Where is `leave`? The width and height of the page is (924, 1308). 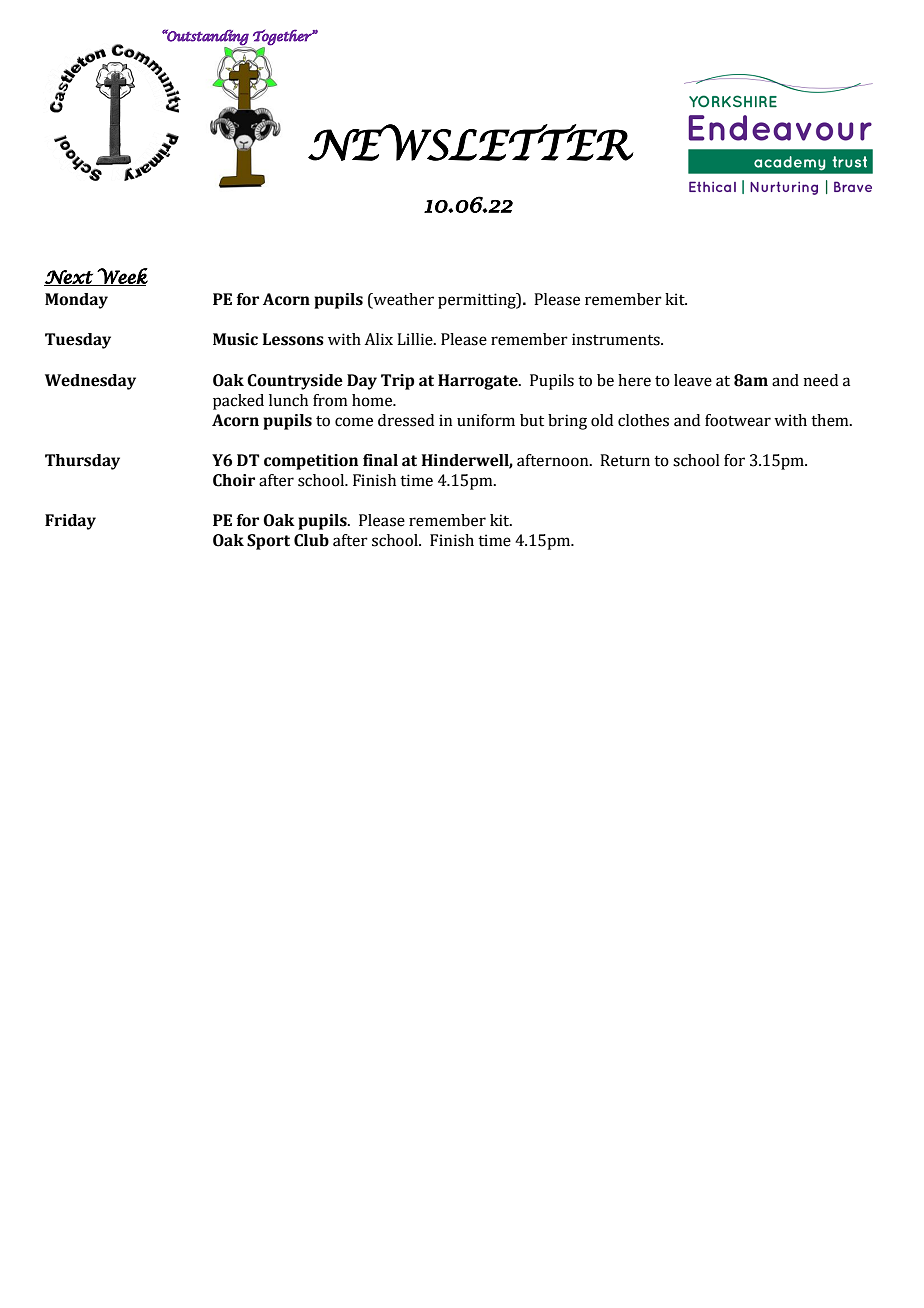 leave is located at coordinates (693, 380).
